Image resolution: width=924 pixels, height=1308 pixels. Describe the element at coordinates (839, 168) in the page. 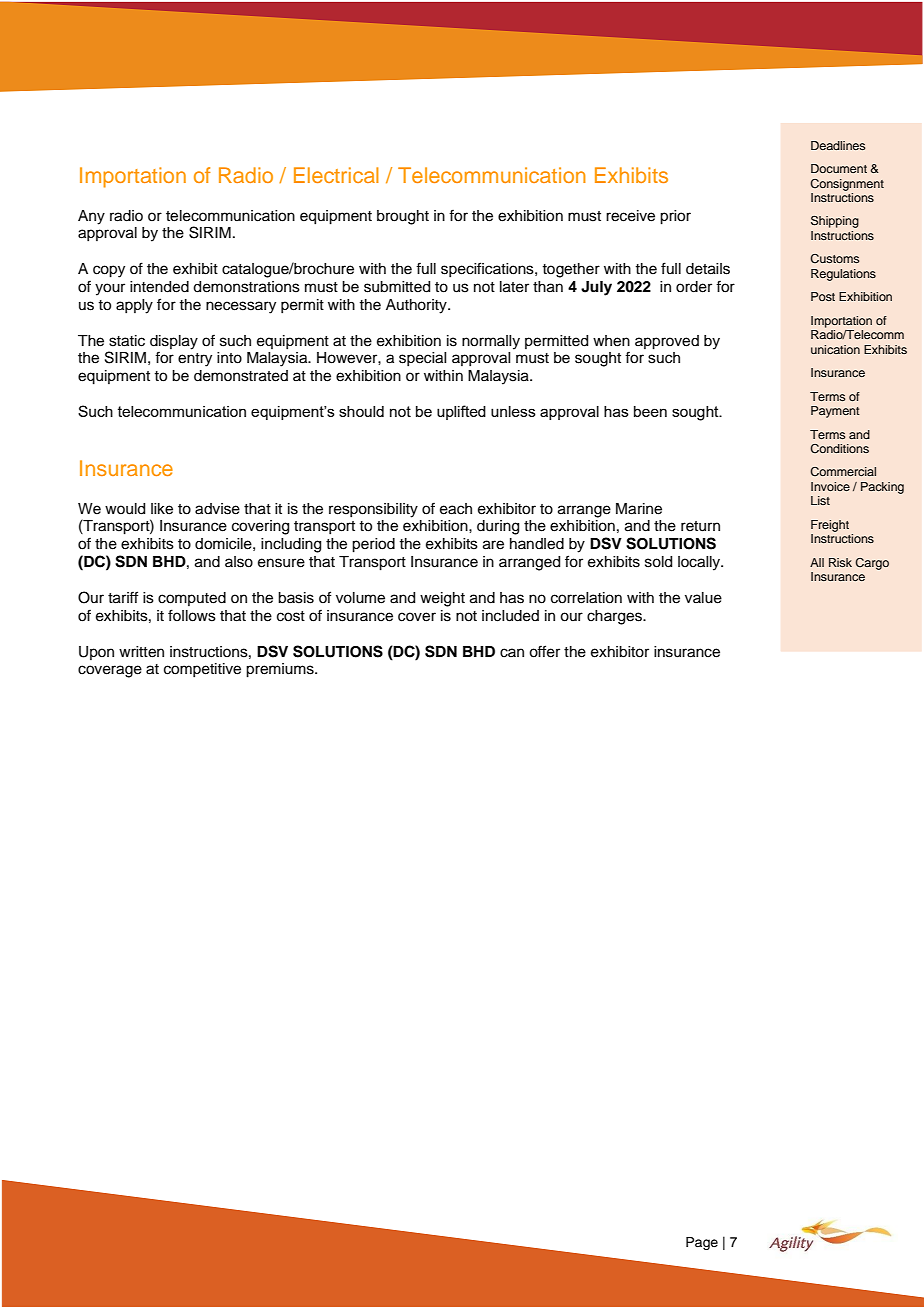

I see `Document` at that location.
